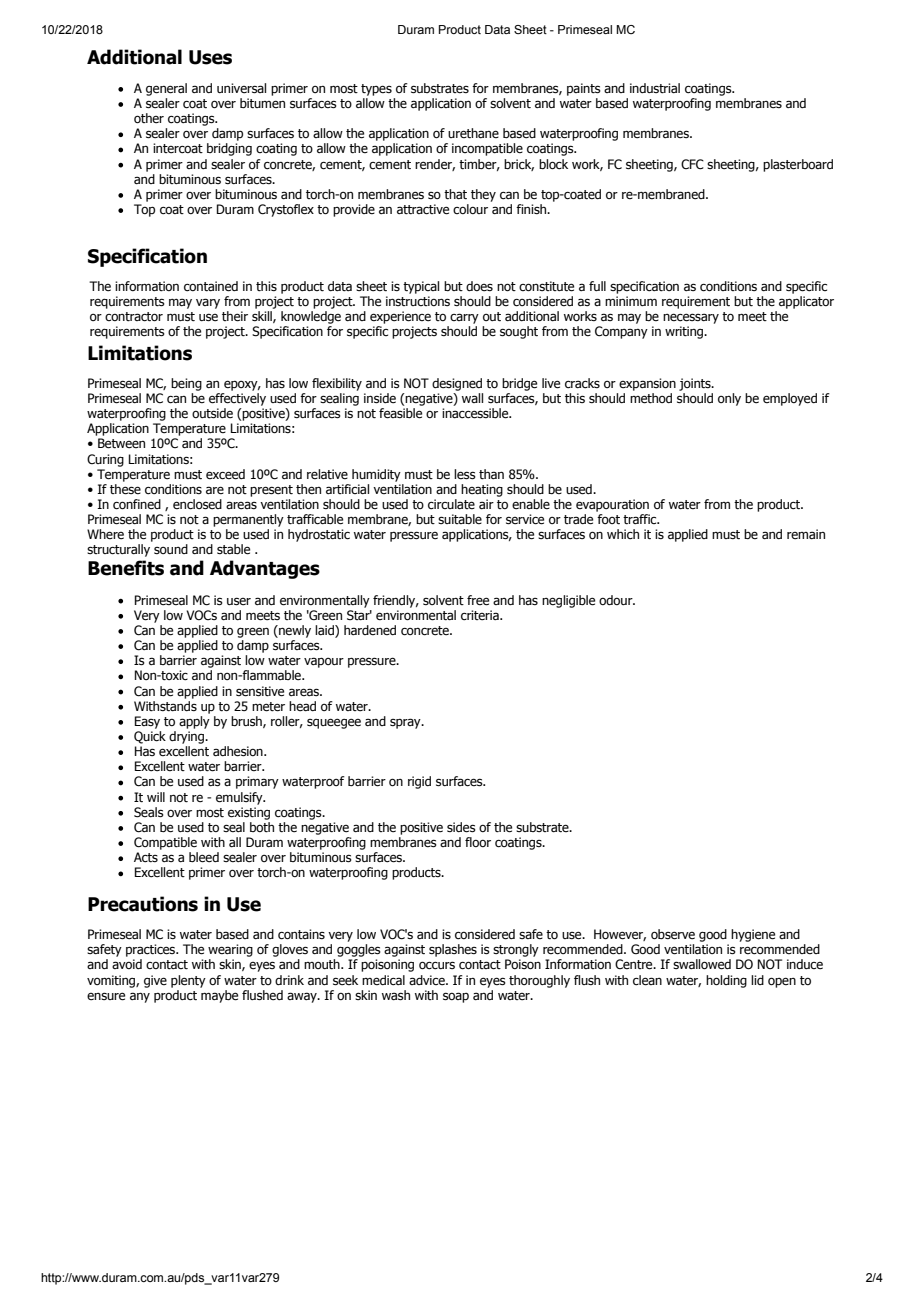 The image size is (924, 1308). I want to click on odour, so click(617, 600).
